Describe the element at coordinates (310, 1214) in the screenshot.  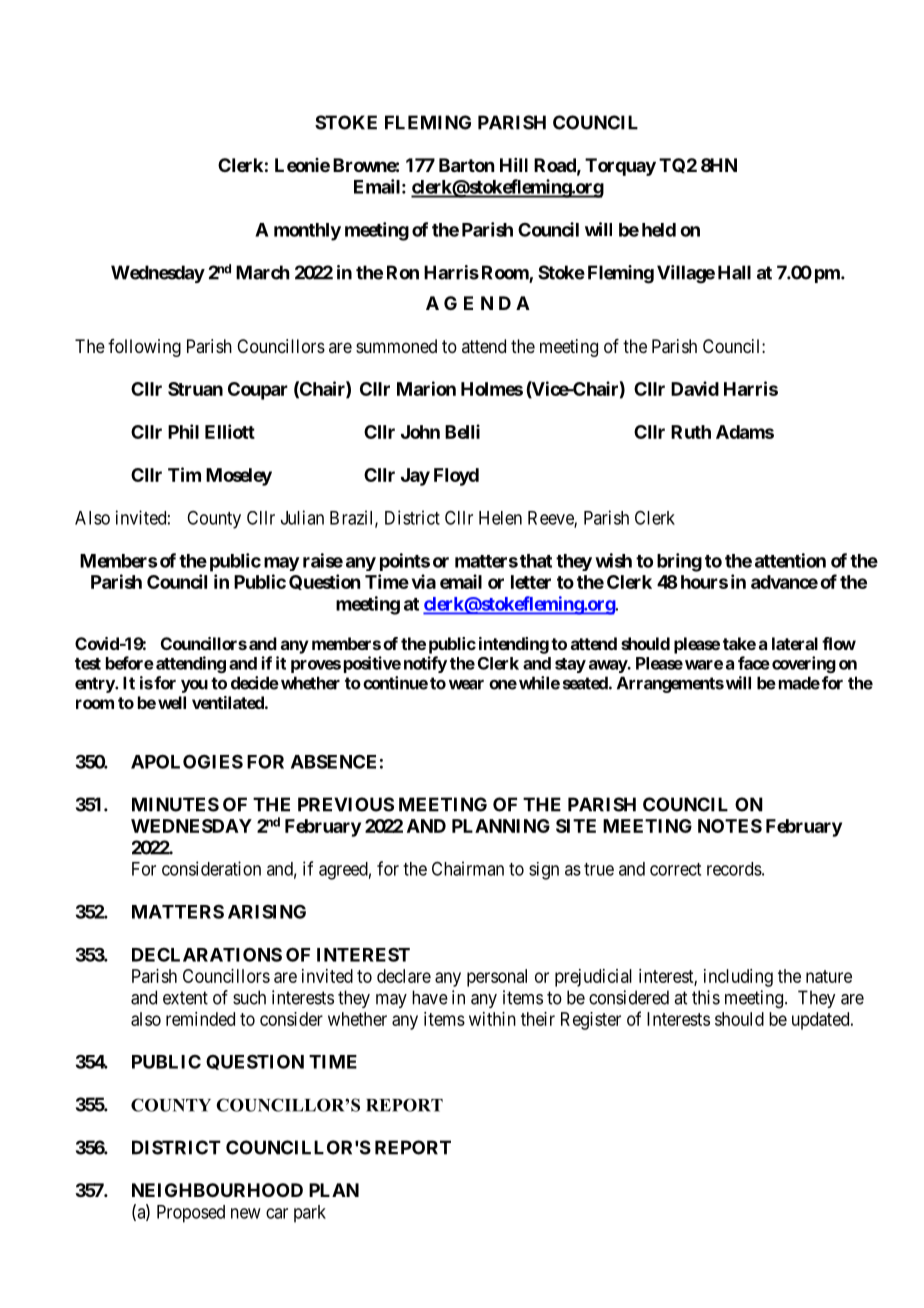
I see `park` at that location.
